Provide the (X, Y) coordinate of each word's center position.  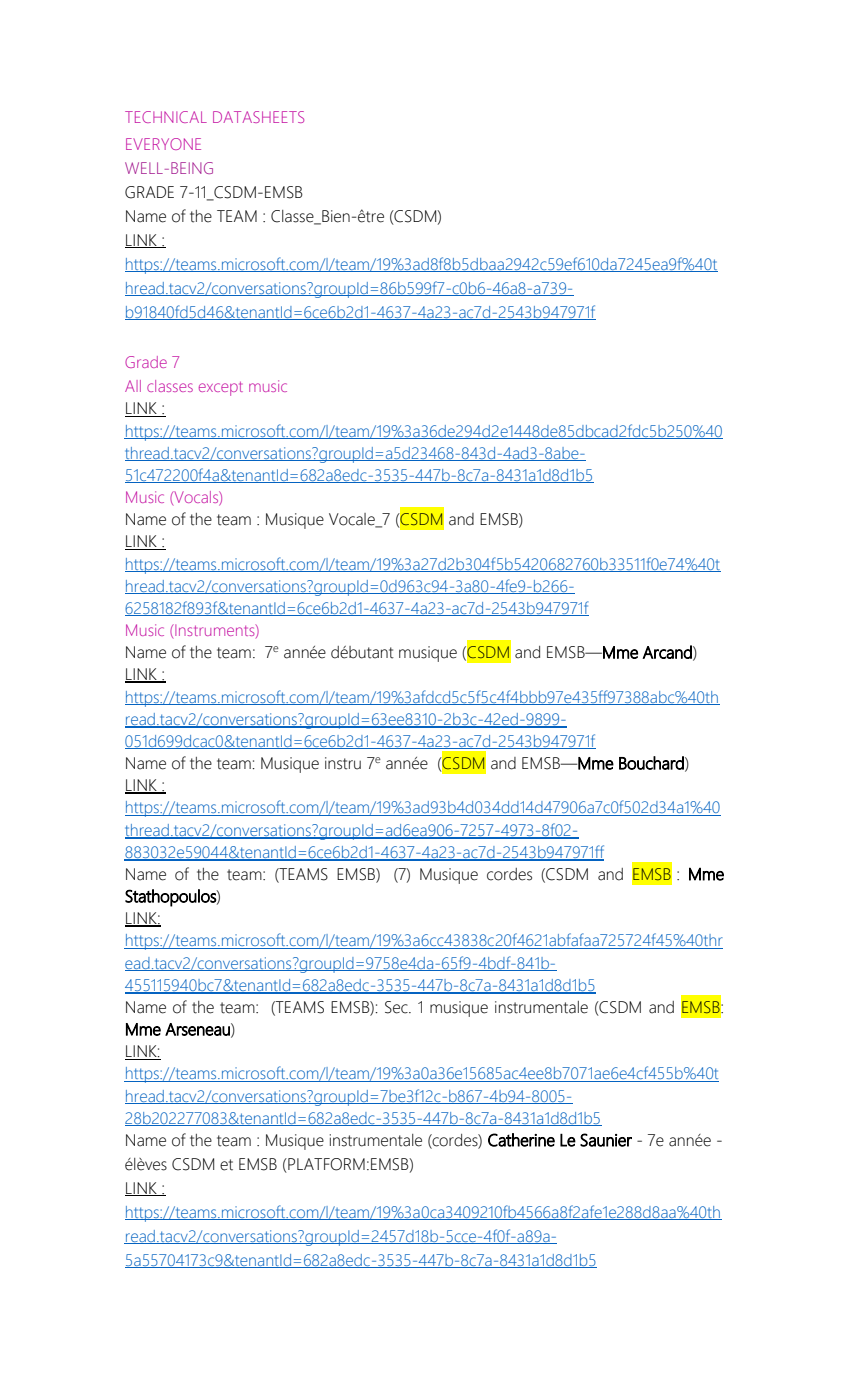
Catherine (521, 1140)
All (133, 386)
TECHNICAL (166, 117)
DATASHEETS (258, 117)
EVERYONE (163, 144)
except (221, 388)
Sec (397, 1007)
